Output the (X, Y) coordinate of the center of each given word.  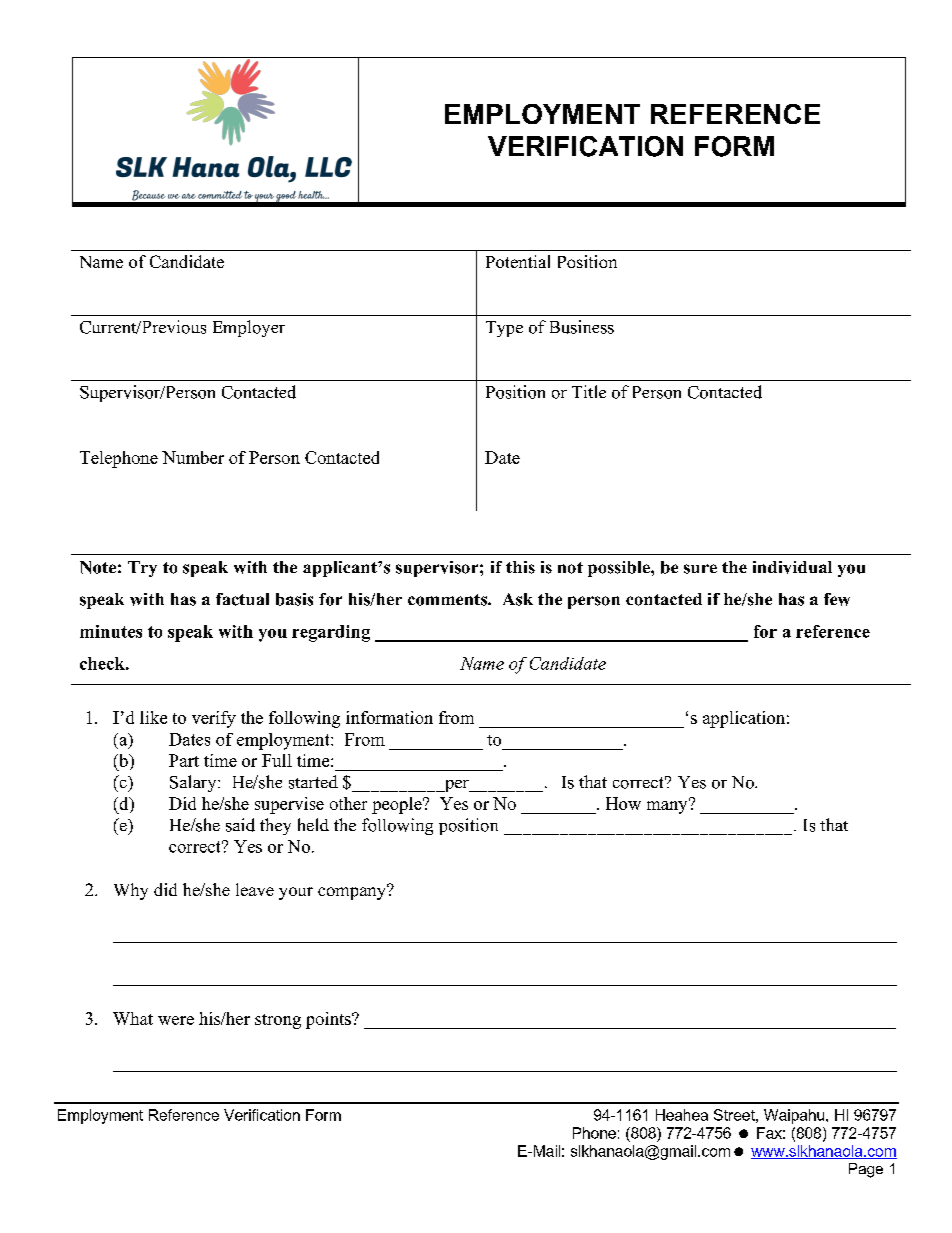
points (329, 1020)
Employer (249, 328)
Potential (518, 261)
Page (866, 1170)
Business (582, 327)
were (176, 1020)
